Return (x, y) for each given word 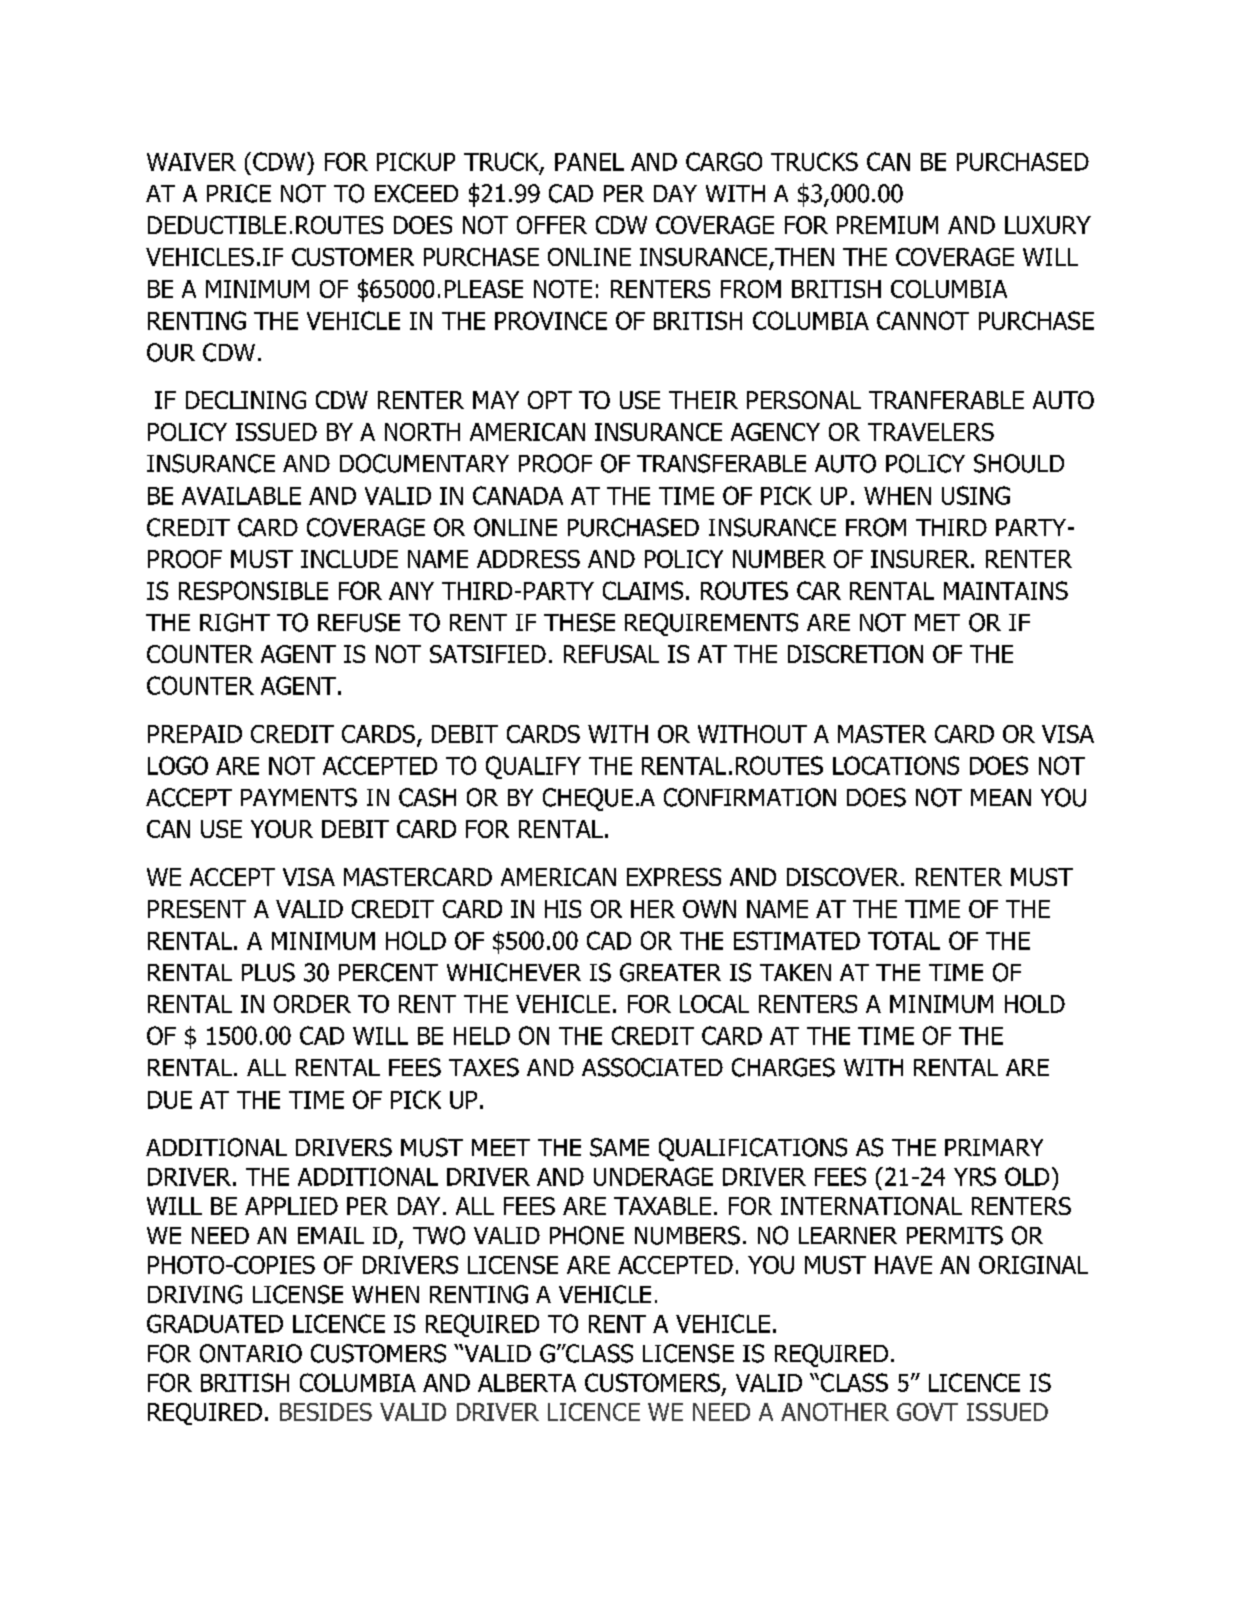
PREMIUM (887, 225)
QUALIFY (533, 767)
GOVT (927, 1412)
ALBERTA (527, 1383)
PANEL (589, 162)
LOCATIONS (896, 765)
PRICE (239, 193)
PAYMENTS (299, 797)
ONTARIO (251, 1353)
